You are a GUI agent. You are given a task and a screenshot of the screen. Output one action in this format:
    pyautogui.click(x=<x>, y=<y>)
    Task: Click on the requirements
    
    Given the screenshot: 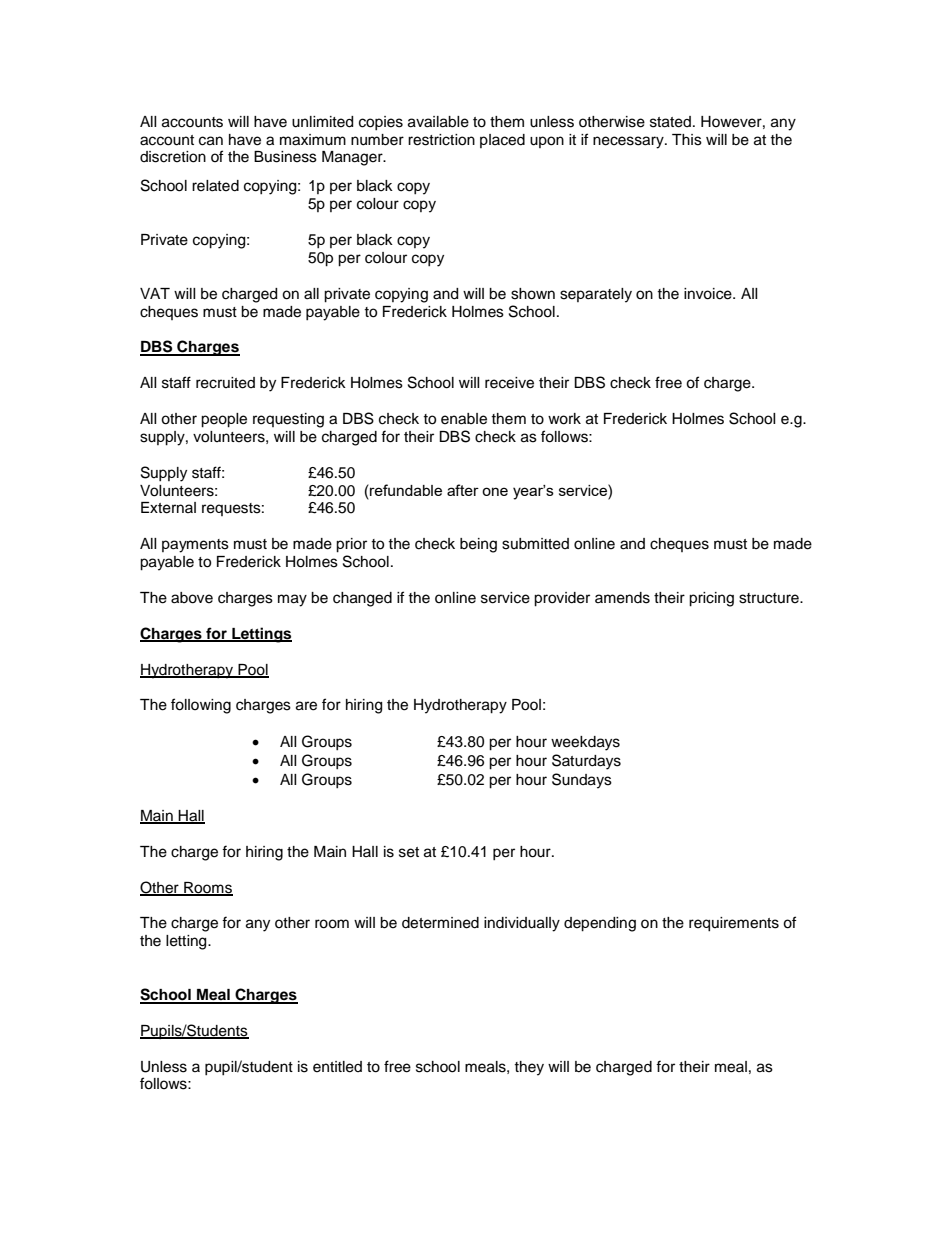 What is the action you would take?
    pyautogui.click(x=734, y=924)
